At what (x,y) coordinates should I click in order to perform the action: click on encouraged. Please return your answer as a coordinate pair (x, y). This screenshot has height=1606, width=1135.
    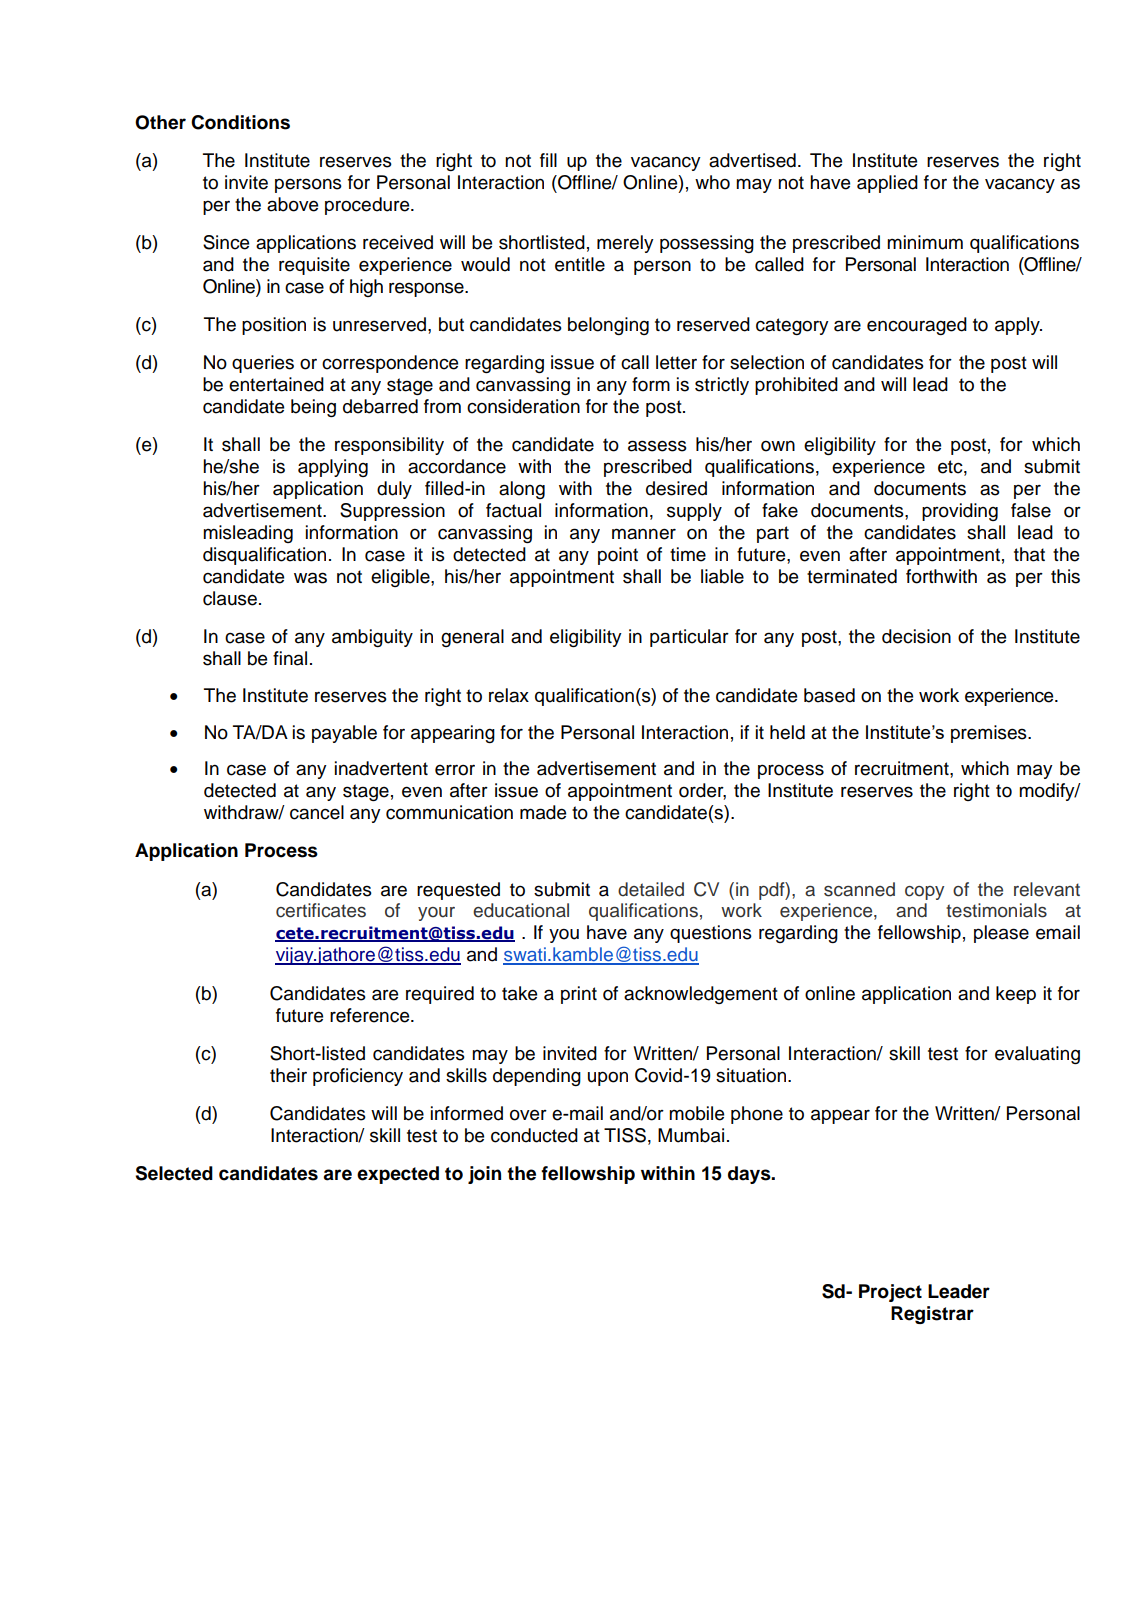
    Looking at the image, I should click on (917, 326).
